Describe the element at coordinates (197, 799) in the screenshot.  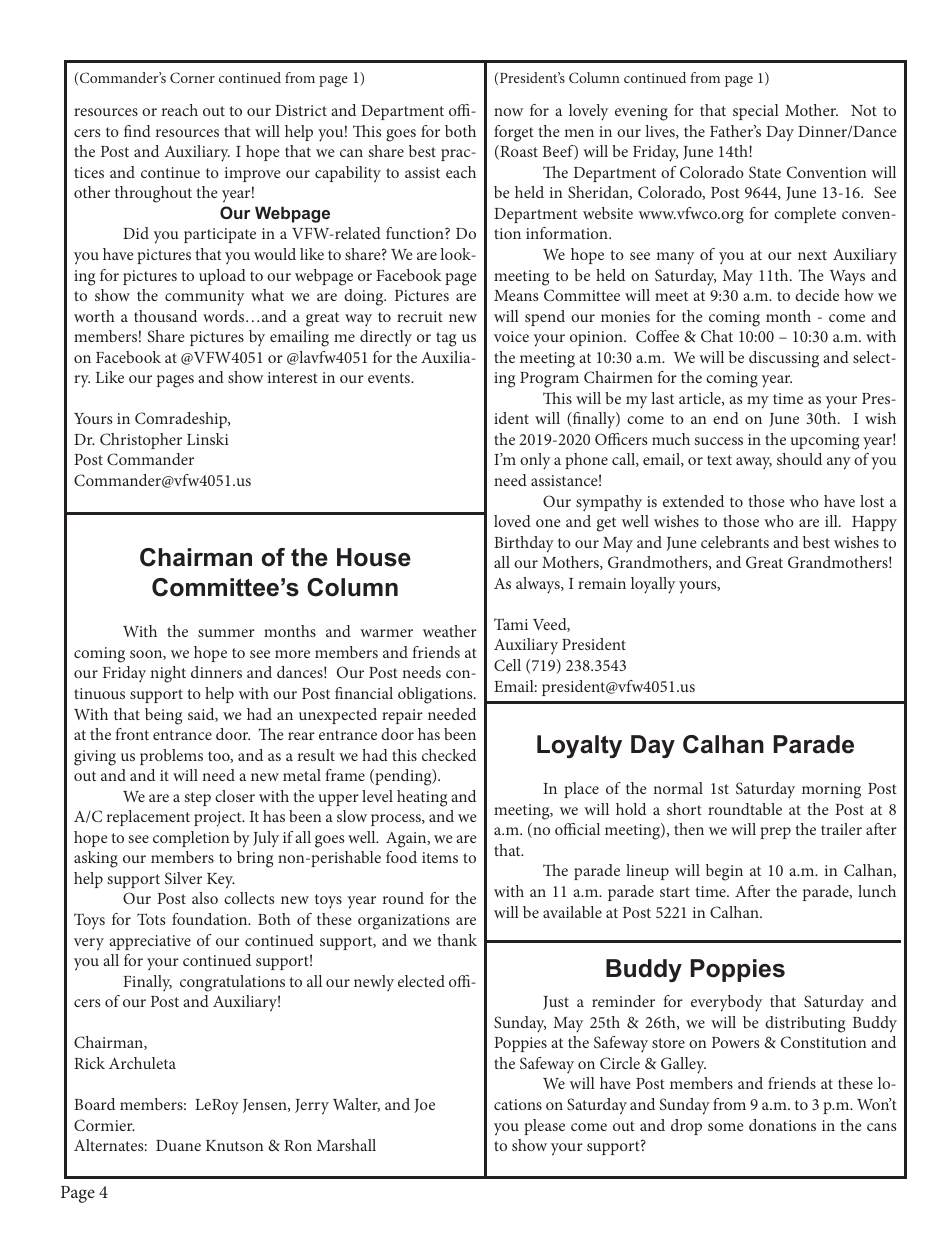
I see `step` at that location.
